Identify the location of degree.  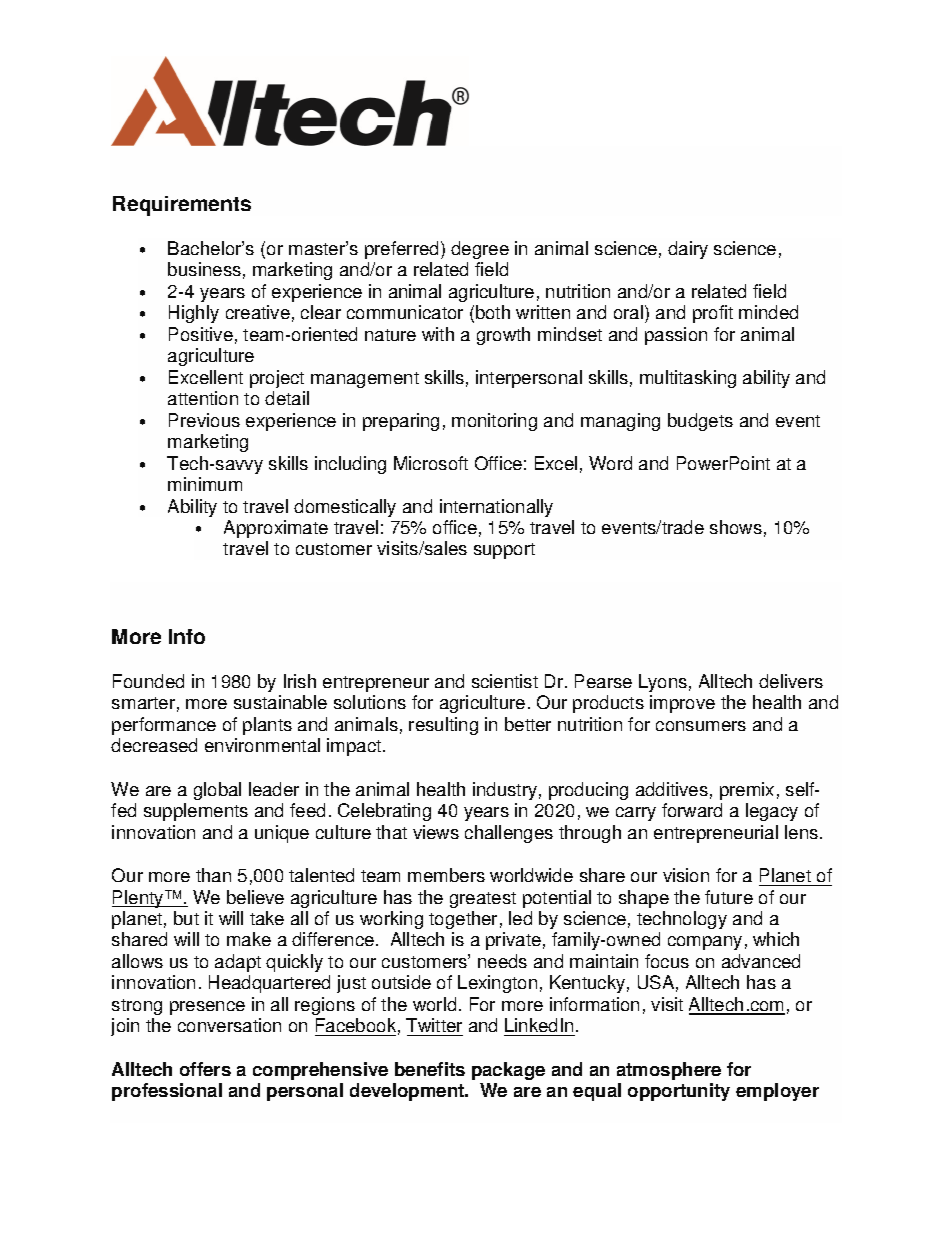
(480, 250).
